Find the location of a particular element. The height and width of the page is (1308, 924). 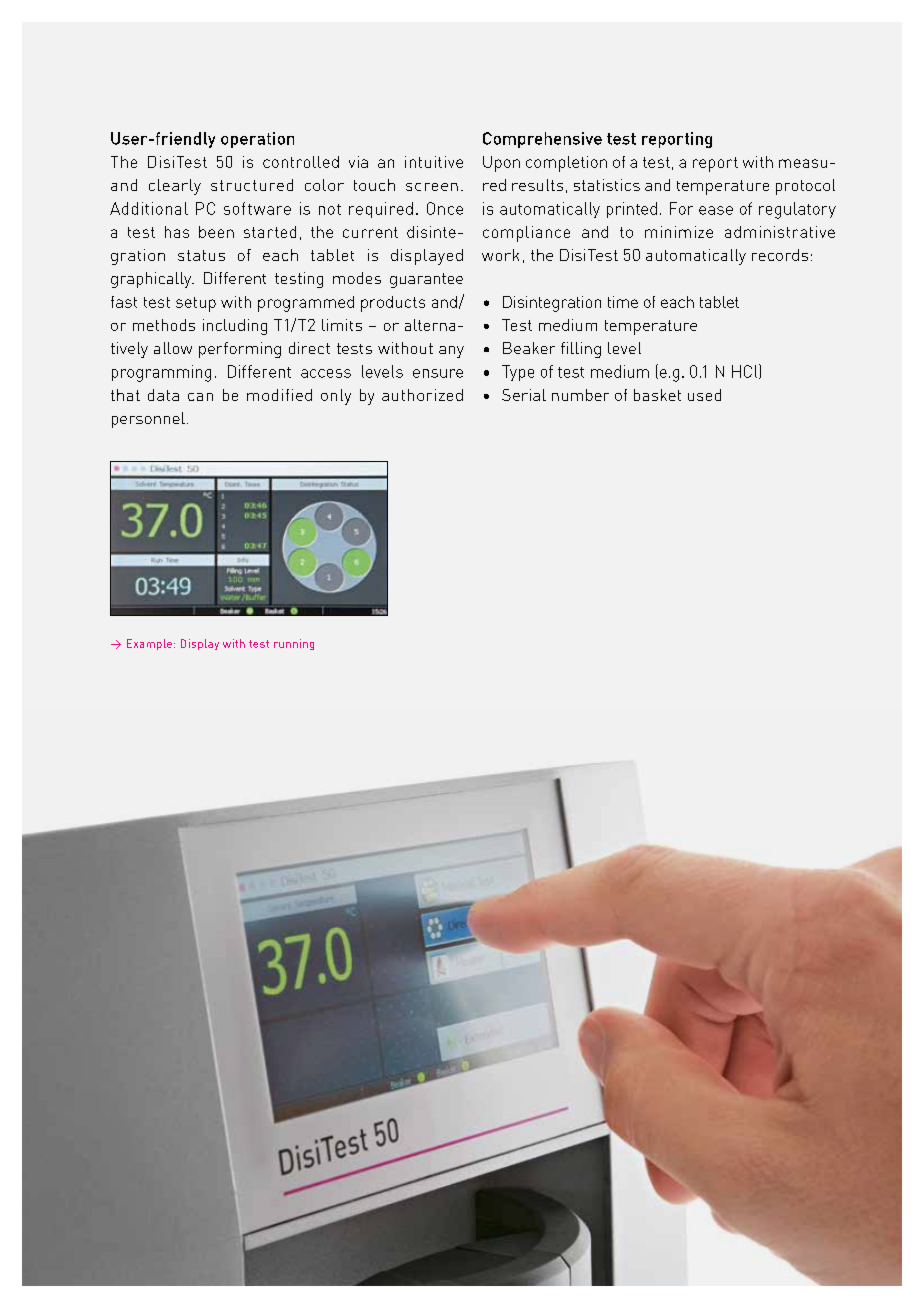

intuitive is located at coordinates (434, 162).
